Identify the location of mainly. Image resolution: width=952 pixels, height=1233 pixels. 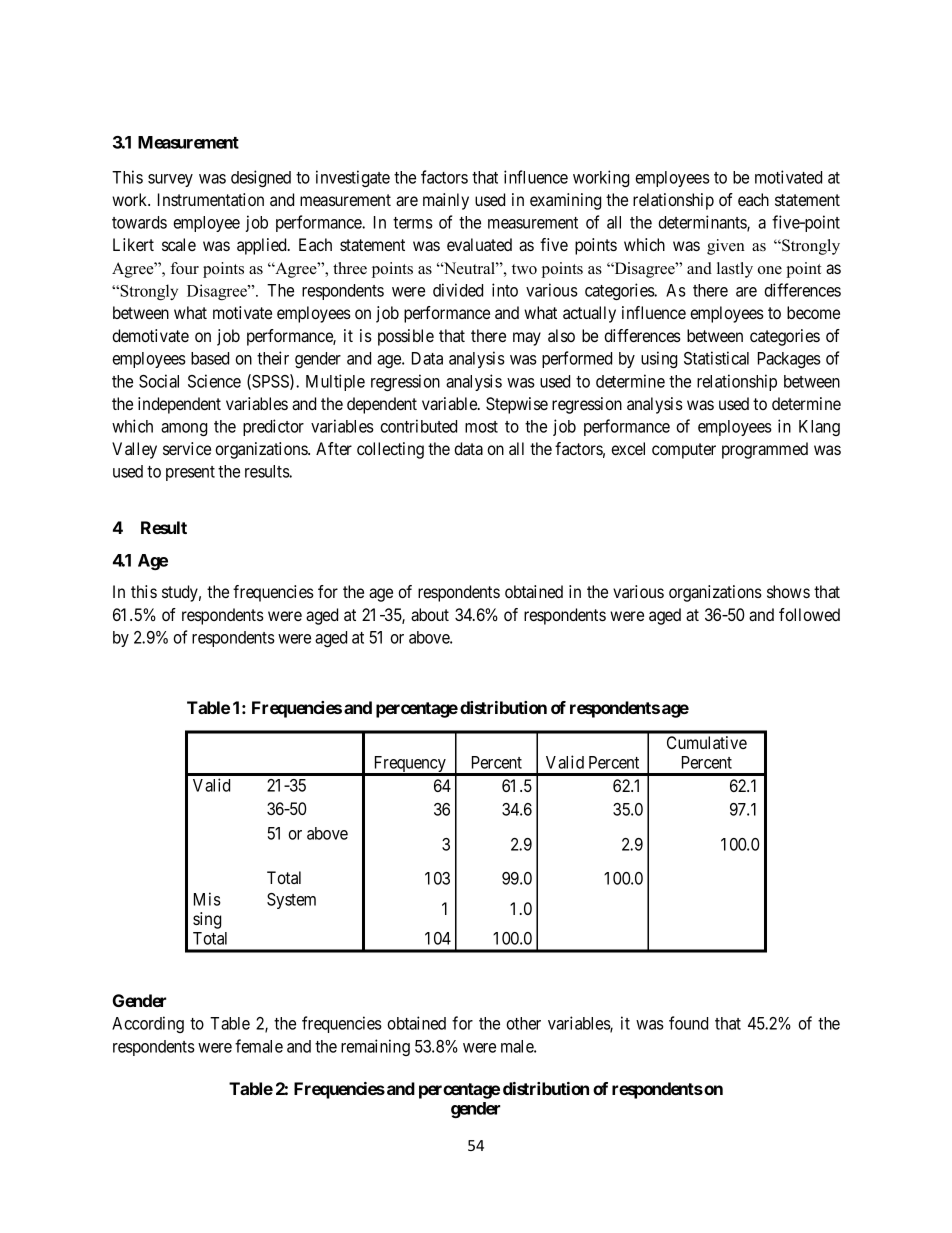
(446, 201).
